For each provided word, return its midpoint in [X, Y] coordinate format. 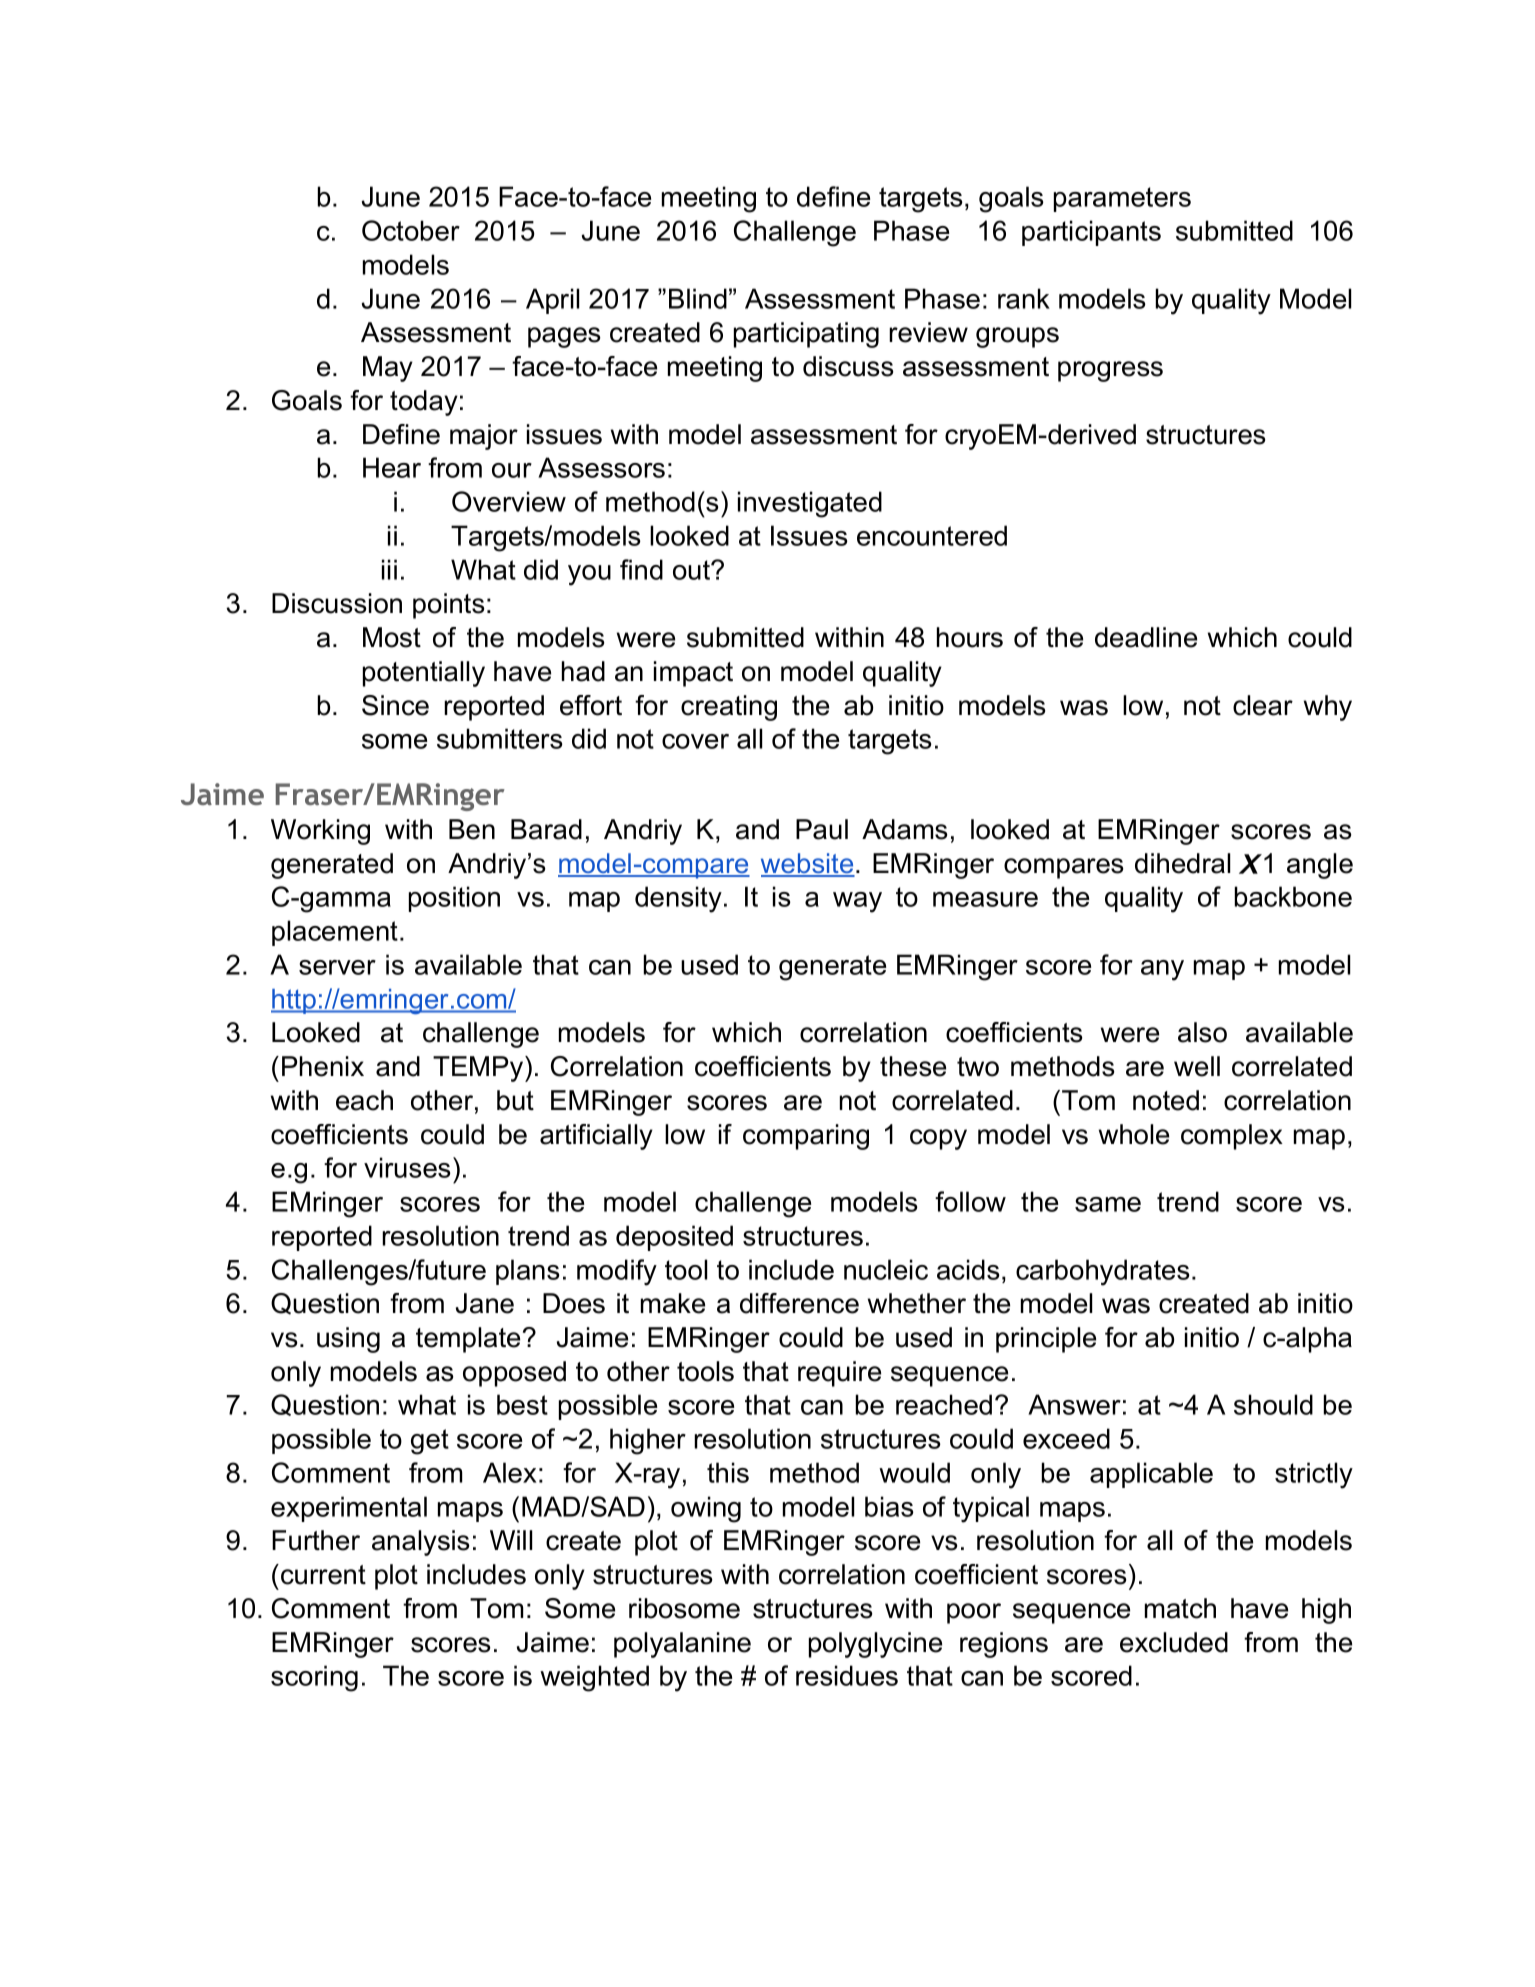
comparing [806, 1137]
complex [1232, 1137]
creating [729, 708]
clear [1263, 705]
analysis [421, 1543]
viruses [407, 1167]
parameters [1122, 199]
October [411, 230]
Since [395, 705]
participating [806, 335]
